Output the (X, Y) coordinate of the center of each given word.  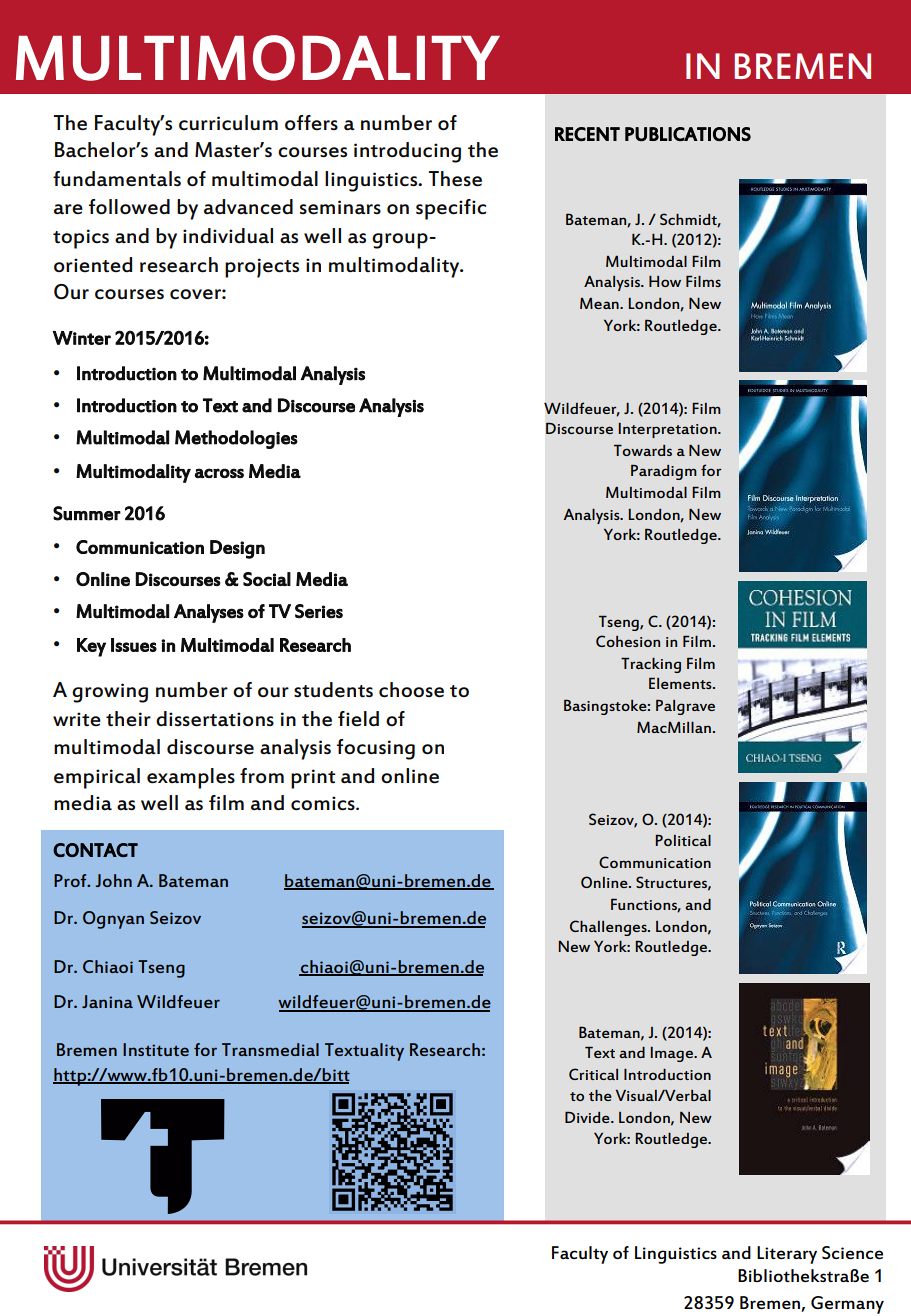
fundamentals (117, 179)
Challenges (609, 928)
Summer (87, 513)
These (455, 179)
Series (319, 611)
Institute (156, 1049)
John (113, 880)
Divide (588, 1117)
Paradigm (664, 472)
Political (683, 840)
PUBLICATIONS (688, 134)
